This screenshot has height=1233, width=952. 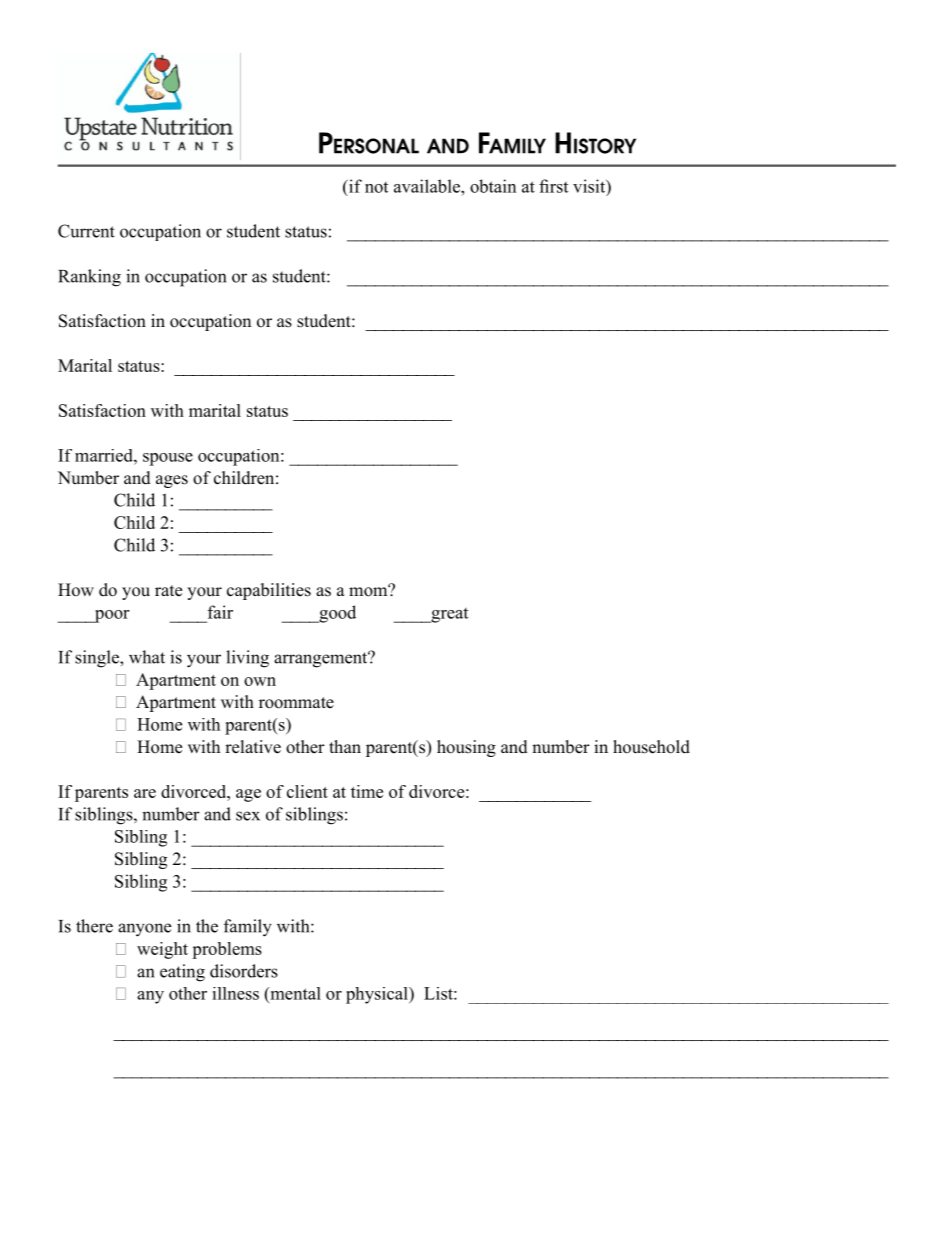 What do you see at coordinates (466, 748) in the screenshot?
I see `housing` at bounding box center [466, 748].
